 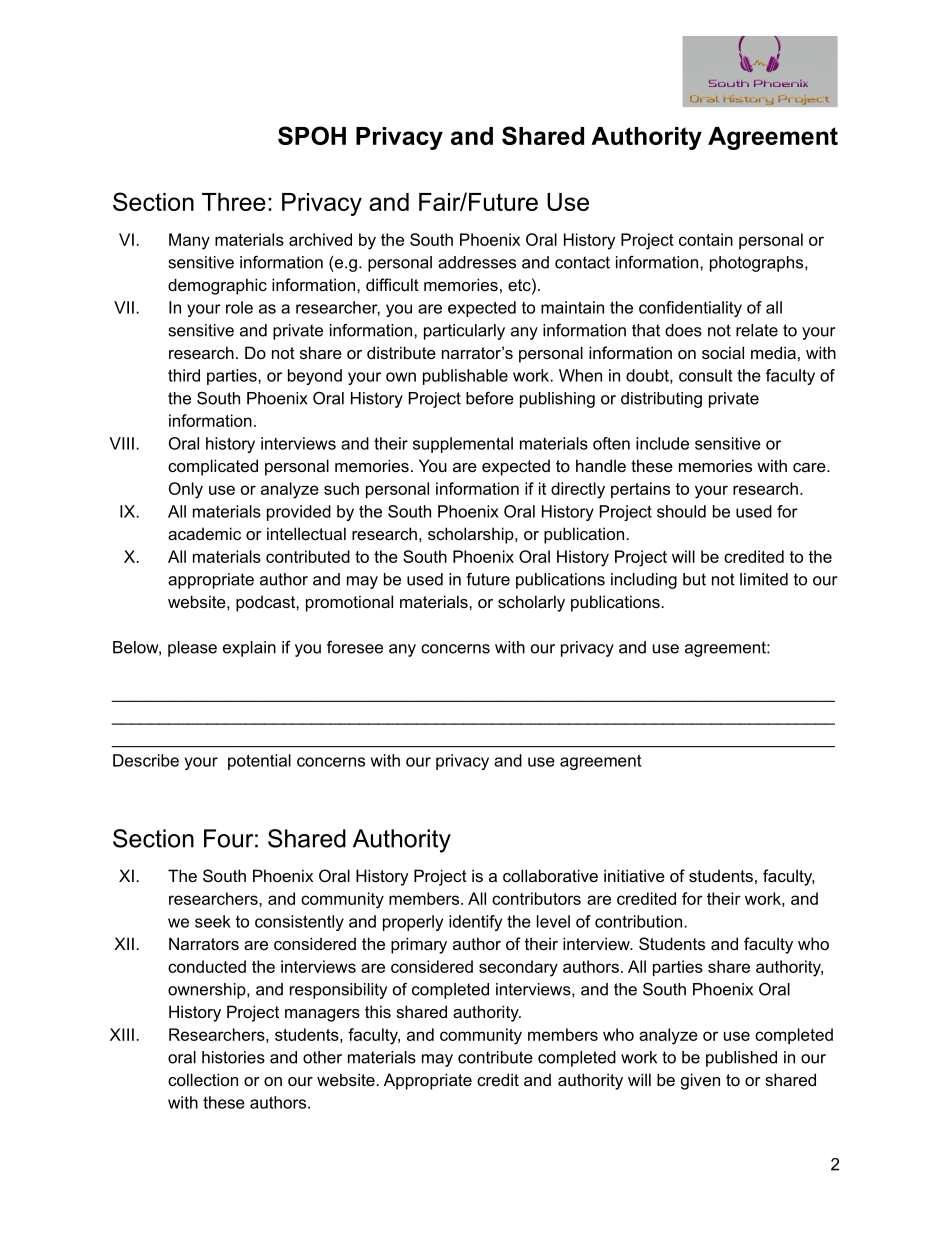 I want to click on addresses, so click(x=477, y=262).
